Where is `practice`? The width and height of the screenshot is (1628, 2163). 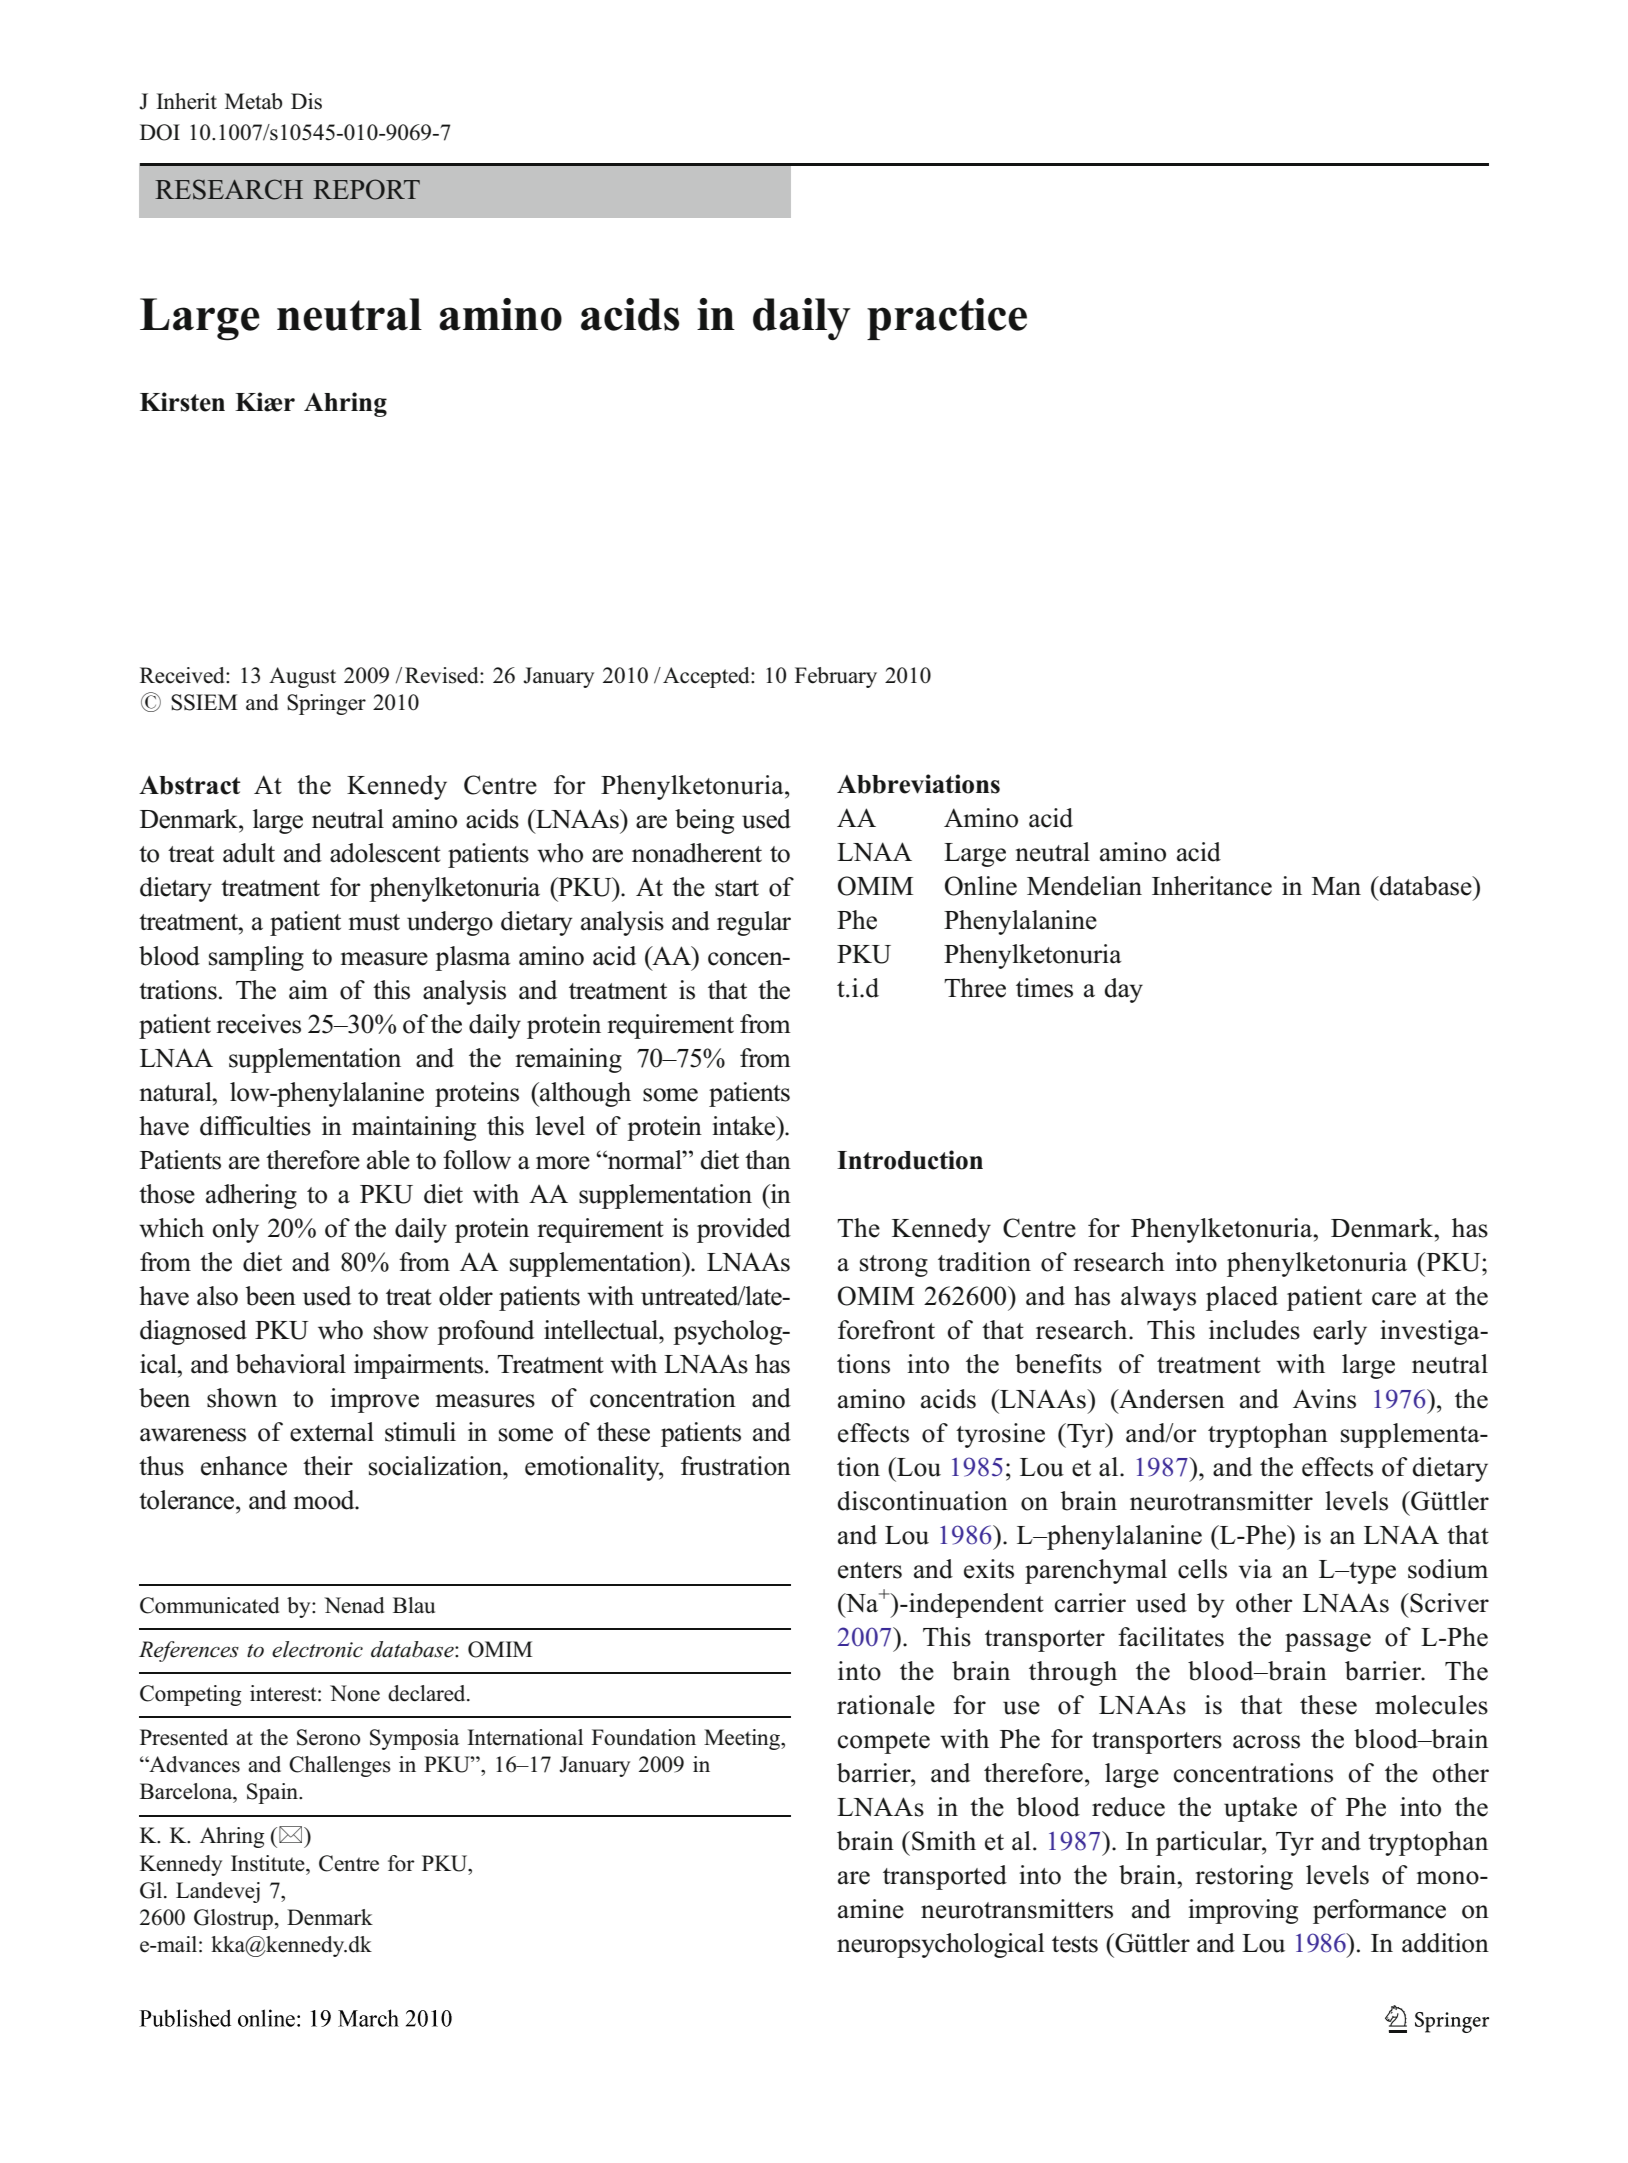 practice is located at coordinates (947, 319).
